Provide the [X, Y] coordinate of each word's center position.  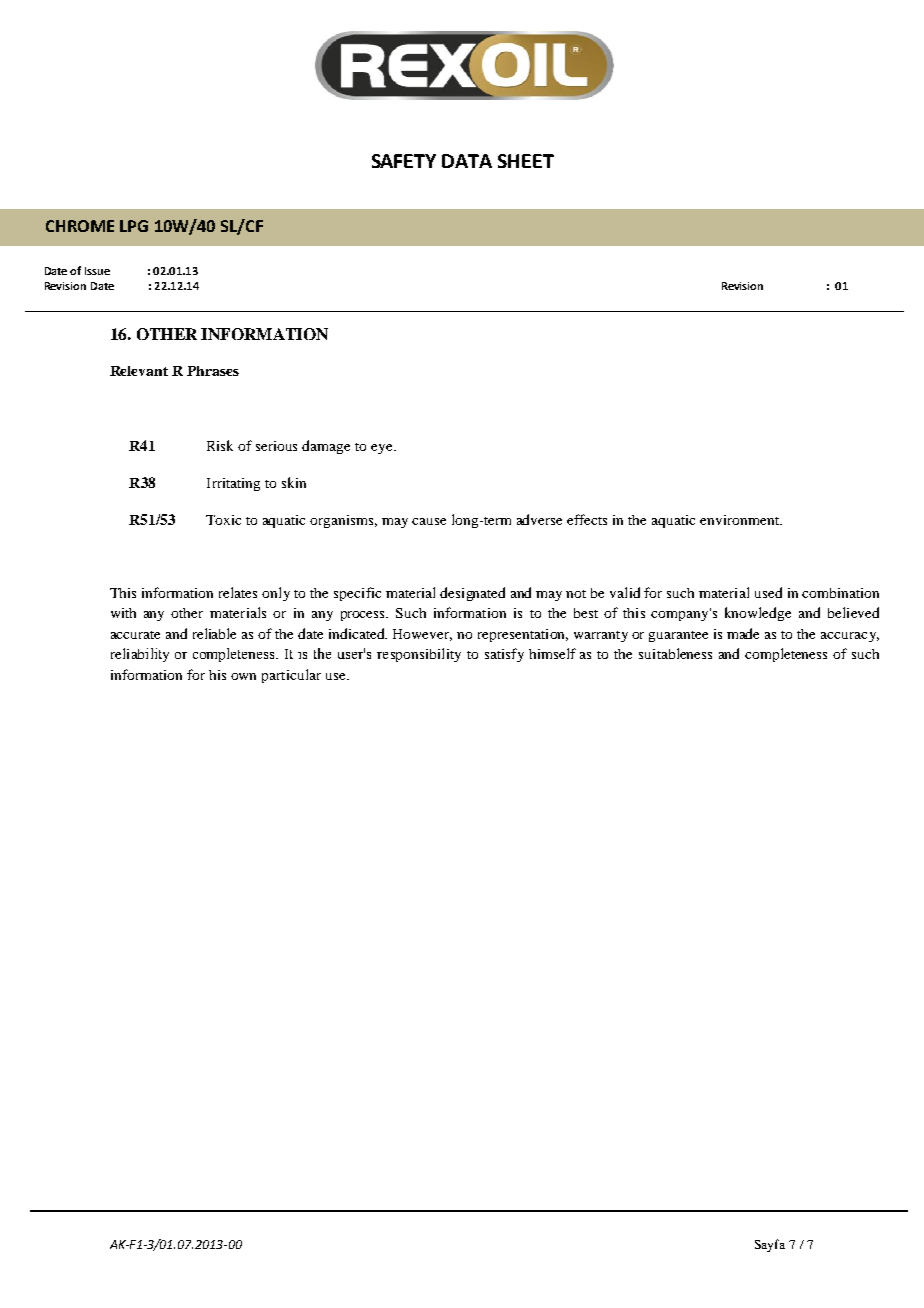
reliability [140, 655]
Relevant [139, 371]
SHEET [526, 161]
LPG [134, 226]
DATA [467, 161]
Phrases [213, 371]
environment [740, 520]
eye [383, 449]
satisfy [504, 655]
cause [429, 521]
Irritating [233, 484]
